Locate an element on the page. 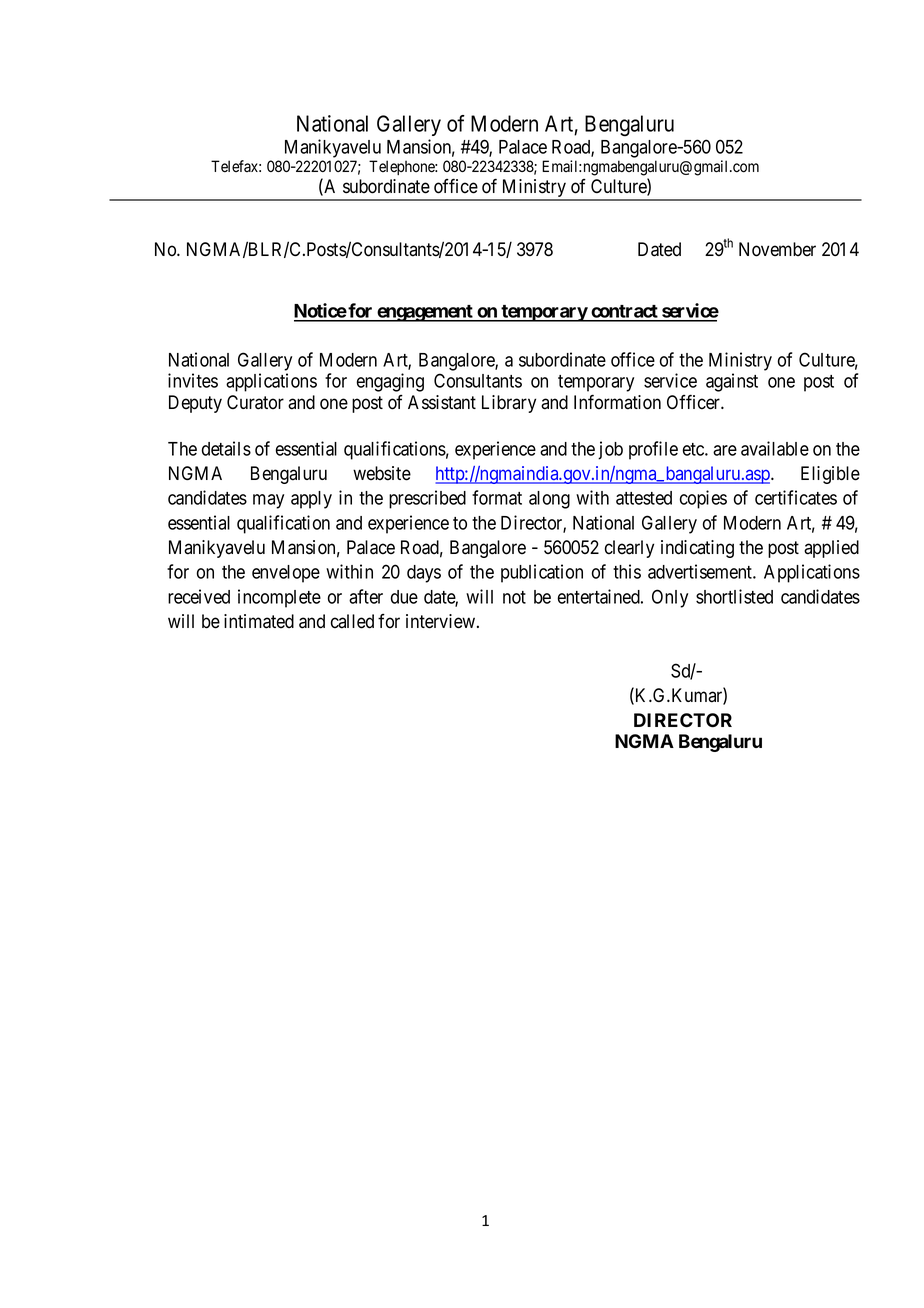 This document has width=924, height=1308. November is located at coordinates (777, 249).
